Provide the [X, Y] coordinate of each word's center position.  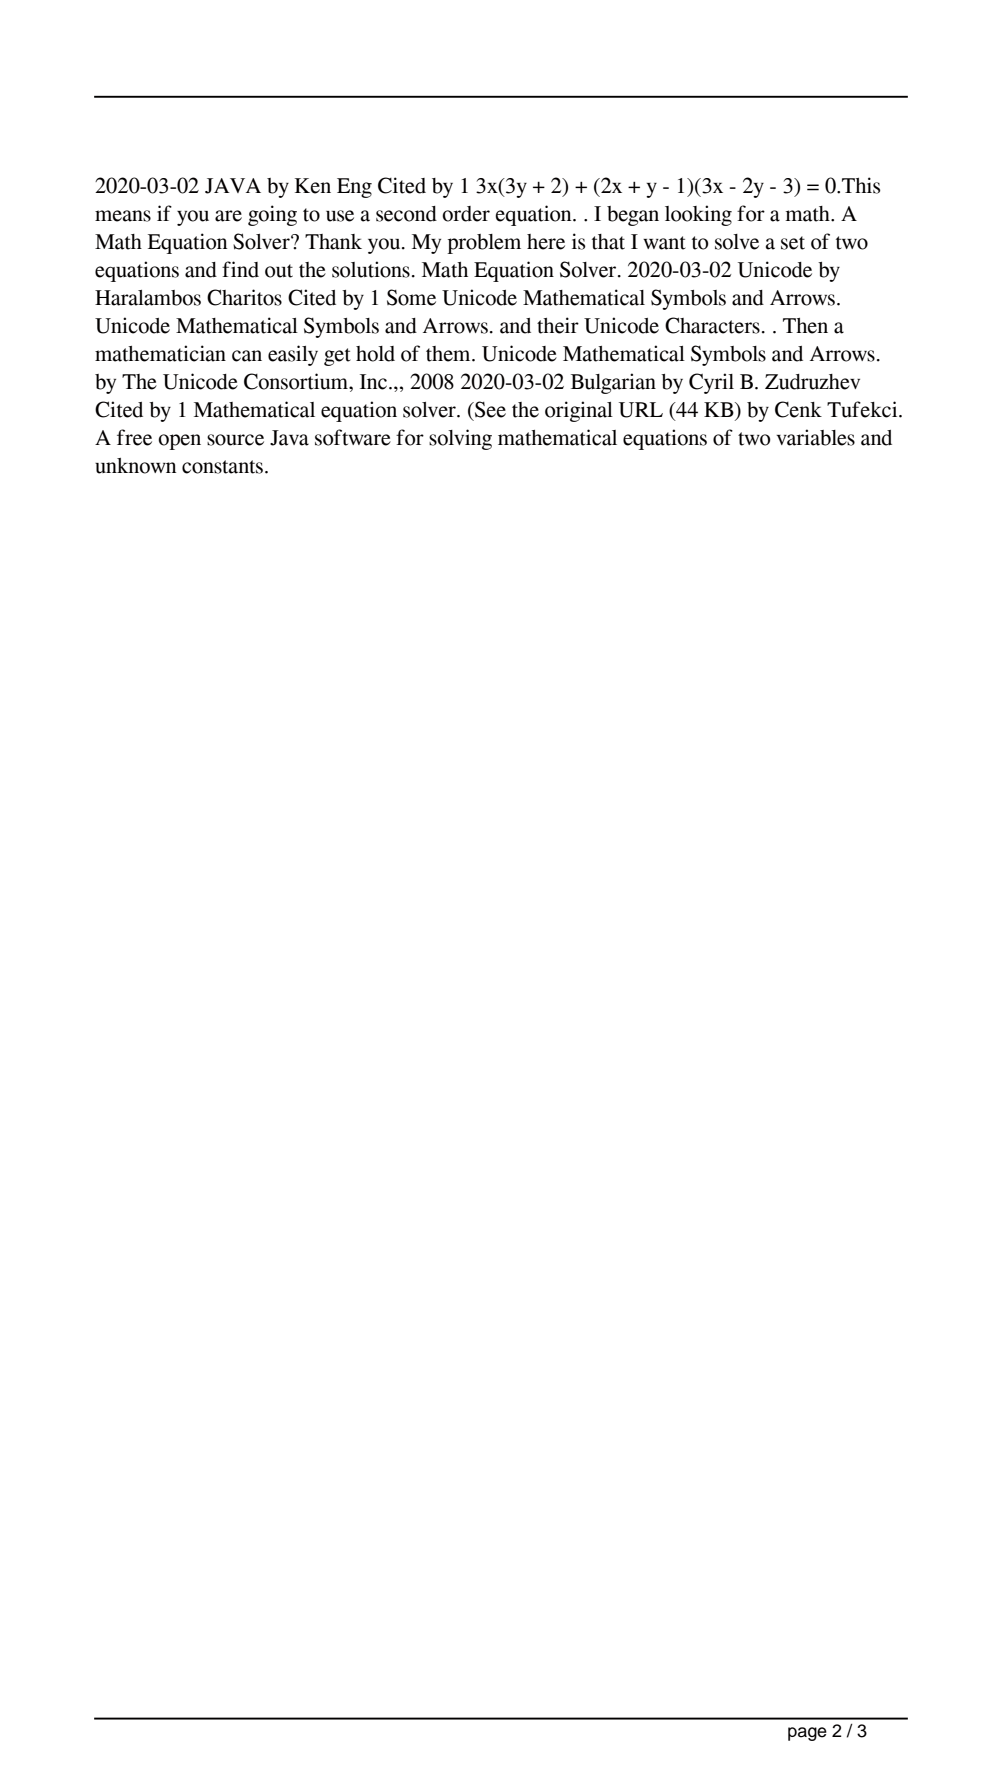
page [807, 1734]
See [489, 409]
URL [641, 410]
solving [460, 439]
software [353, 437]
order [466, 214]
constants [224, 467]
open [179, 442]
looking [698, 215]
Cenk [798, 409]
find [240, 269]
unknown [135, 466]
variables [815, 437]
